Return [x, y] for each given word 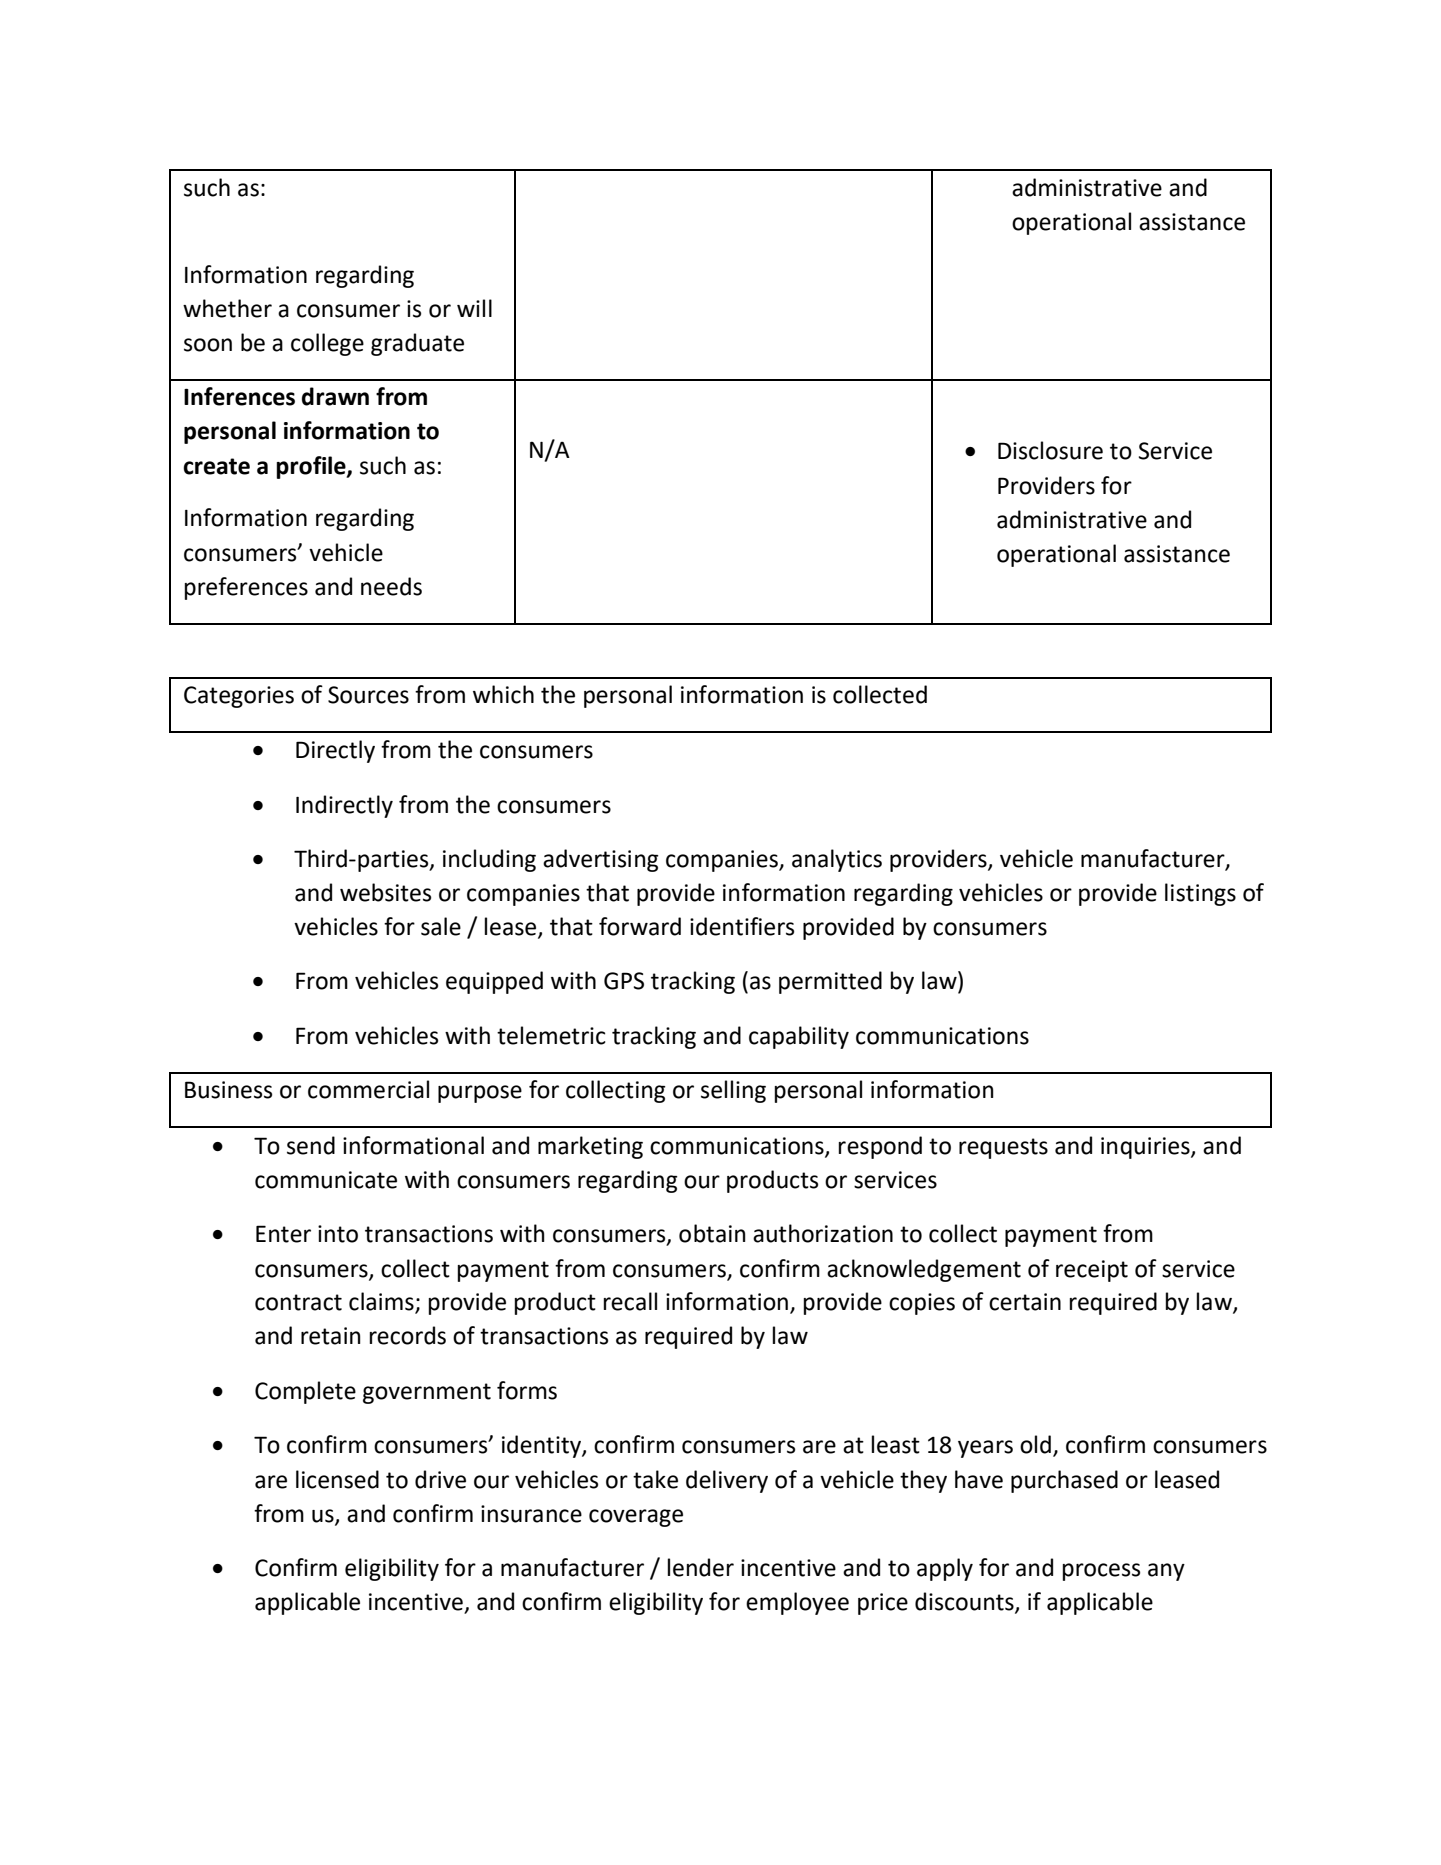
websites [385, 892]
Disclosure [1050, 450]
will [474, 308]
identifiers [742, 926]
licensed [337, 1479]
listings [1200, 894]
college [327, 344]
